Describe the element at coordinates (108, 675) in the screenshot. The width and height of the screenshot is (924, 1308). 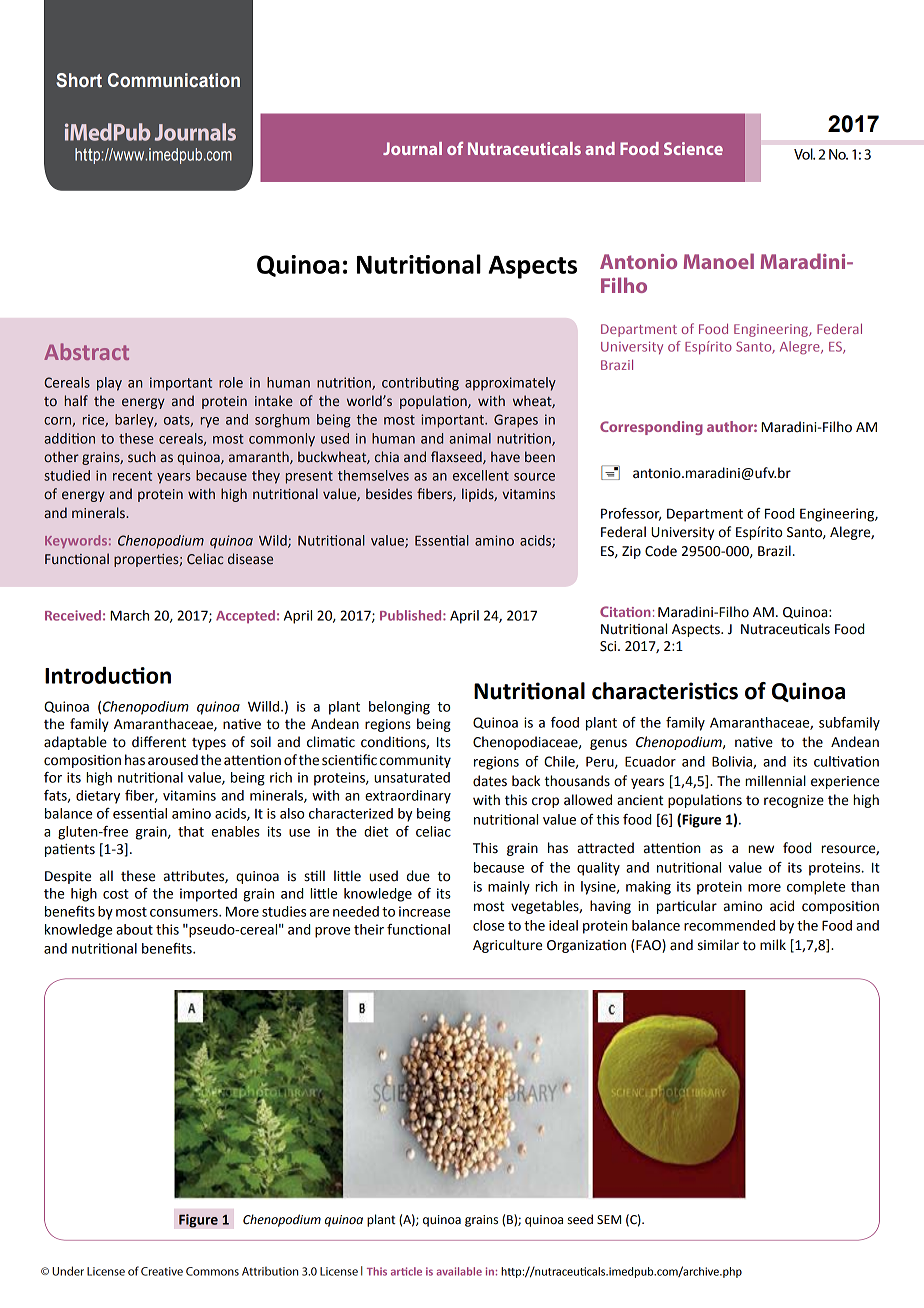
I see `Introduction` at that location.
